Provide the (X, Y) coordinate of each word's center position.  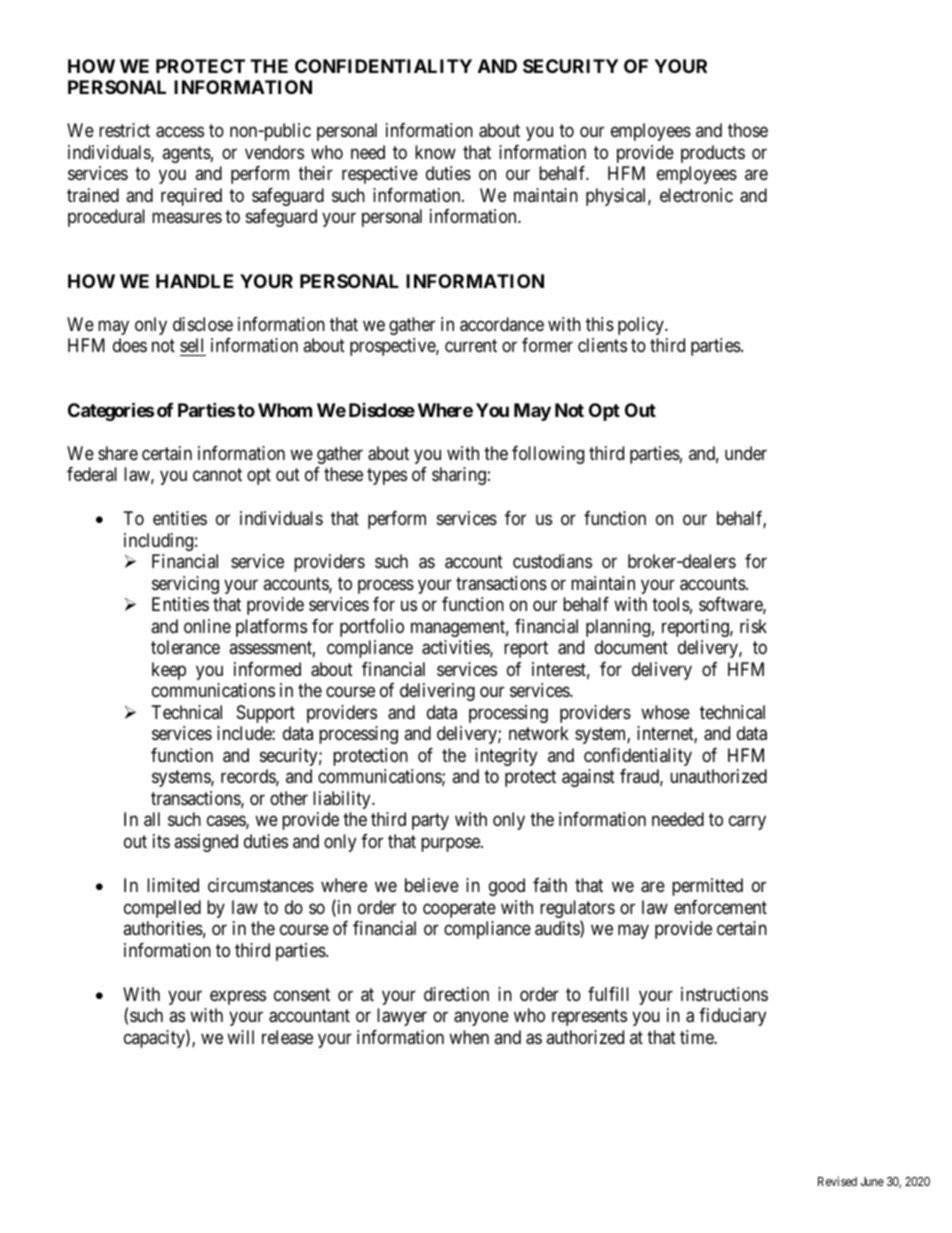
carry (747, 823)
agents (186, 154)
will (240, 1037)
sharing (459, 476)
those (748, 130)
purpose (451, 844)
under (746, 453)
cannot (217, 475)
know (435, 152)
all (152, 819)
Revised (837, 1181)
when (469, 1037)
